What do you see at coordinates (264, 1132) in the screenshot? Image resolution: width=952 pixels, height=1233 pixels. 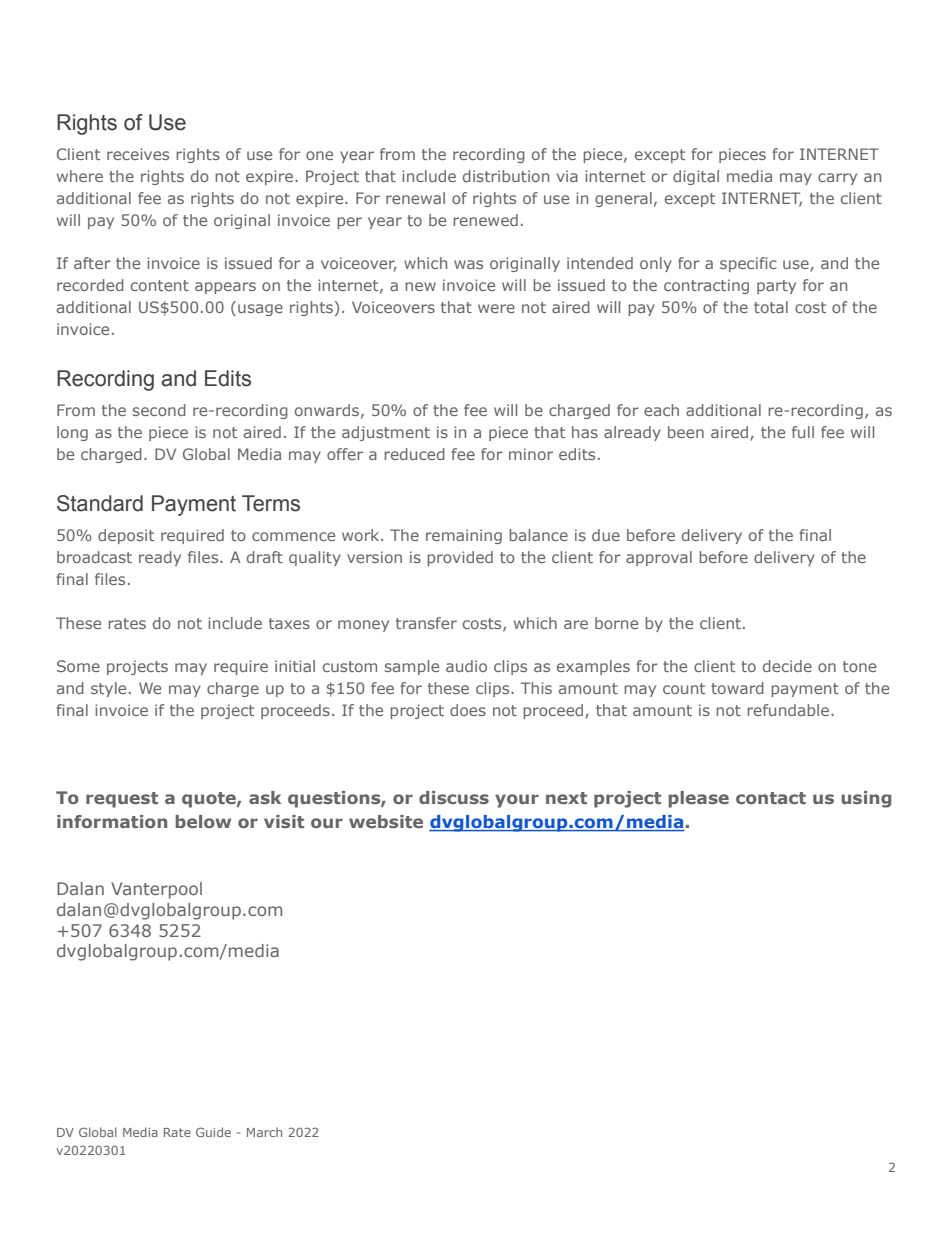 I see `March` at bounding box center [264, 1132].
